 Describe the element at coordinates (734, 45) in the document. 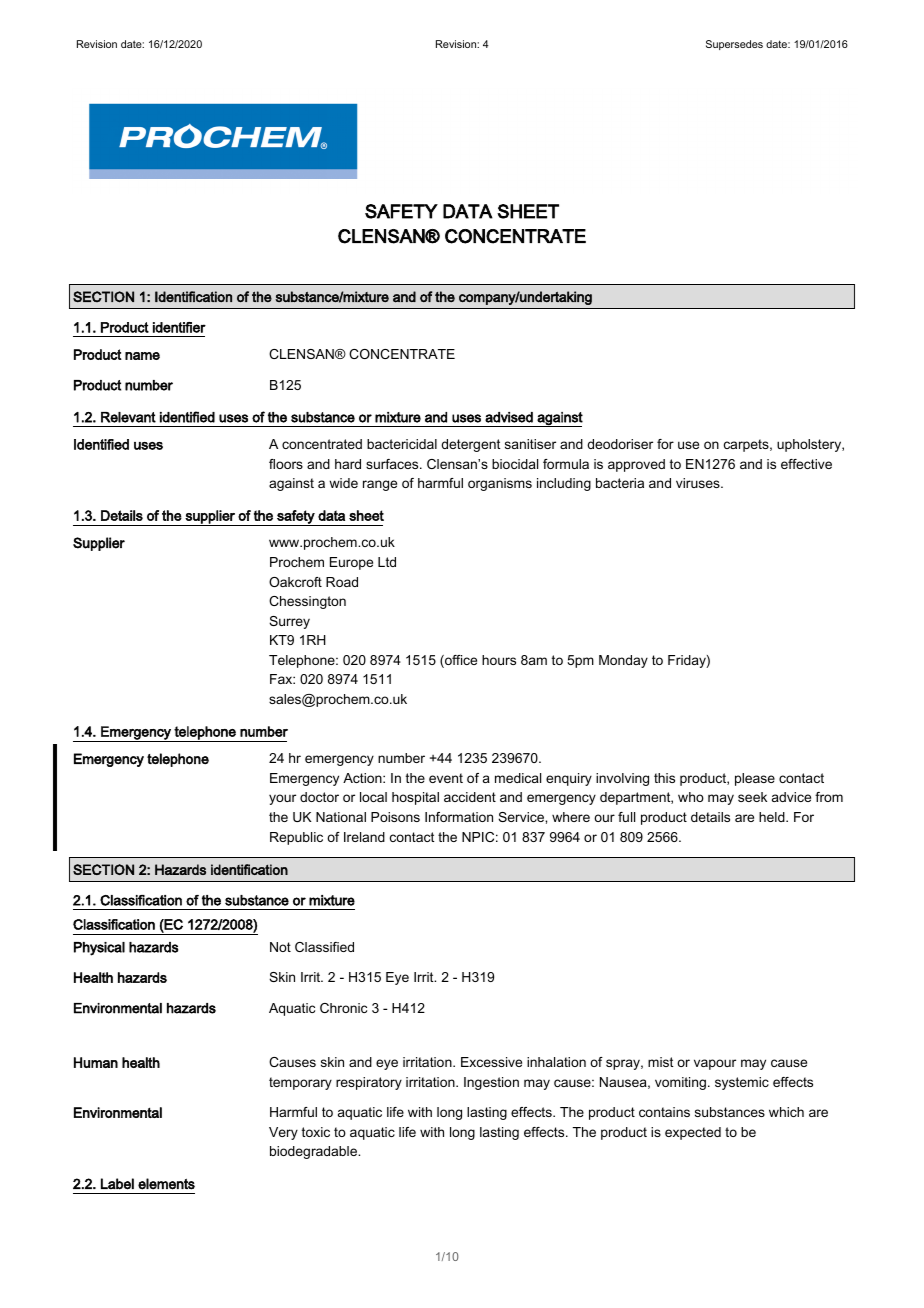

I see `Supersedes` at that location.
